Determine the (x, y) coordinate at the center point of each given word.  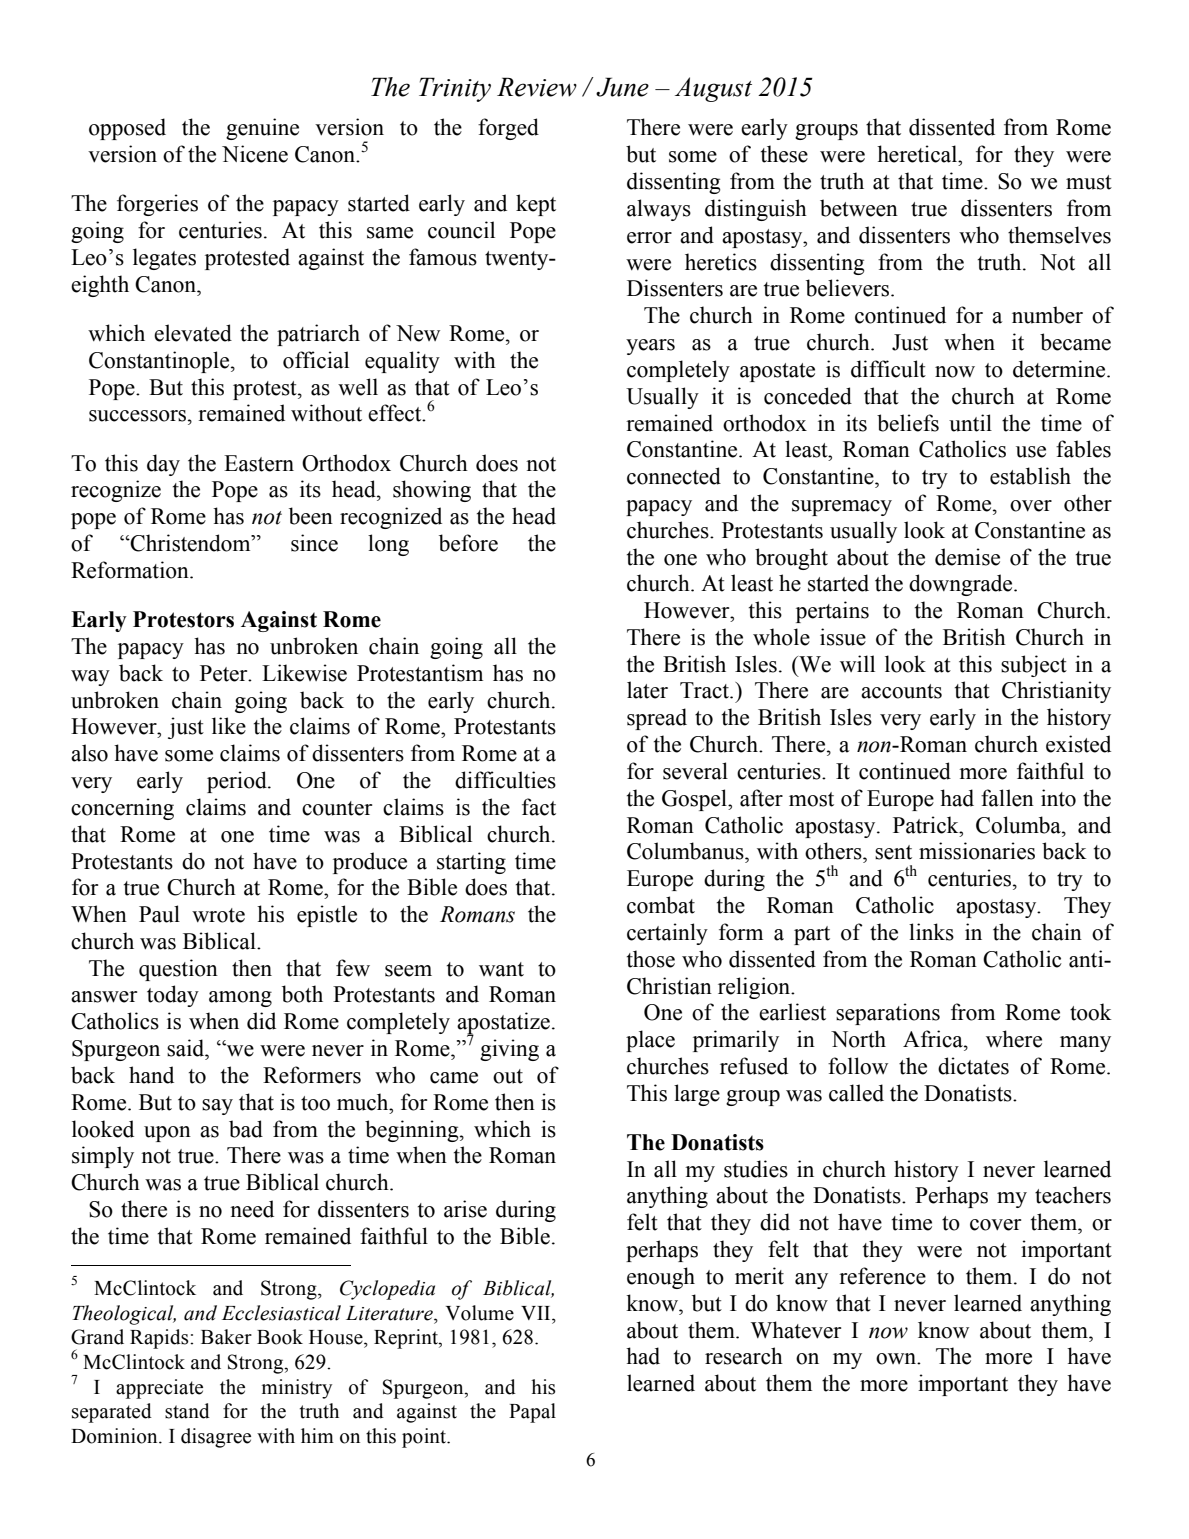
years (650, 347)
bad (246, 1129)
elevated (193, 333)
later (647, 690)
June (622, 87)
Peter (225, 673)
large (697, 1095)
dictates (973, 1066)
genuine (262, 129)
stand (187, 1411)
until (970, 423)
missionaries (977, 851)
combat (661, 905)
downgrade (962, 585)
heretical (918, 154)
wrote (218, 915)
